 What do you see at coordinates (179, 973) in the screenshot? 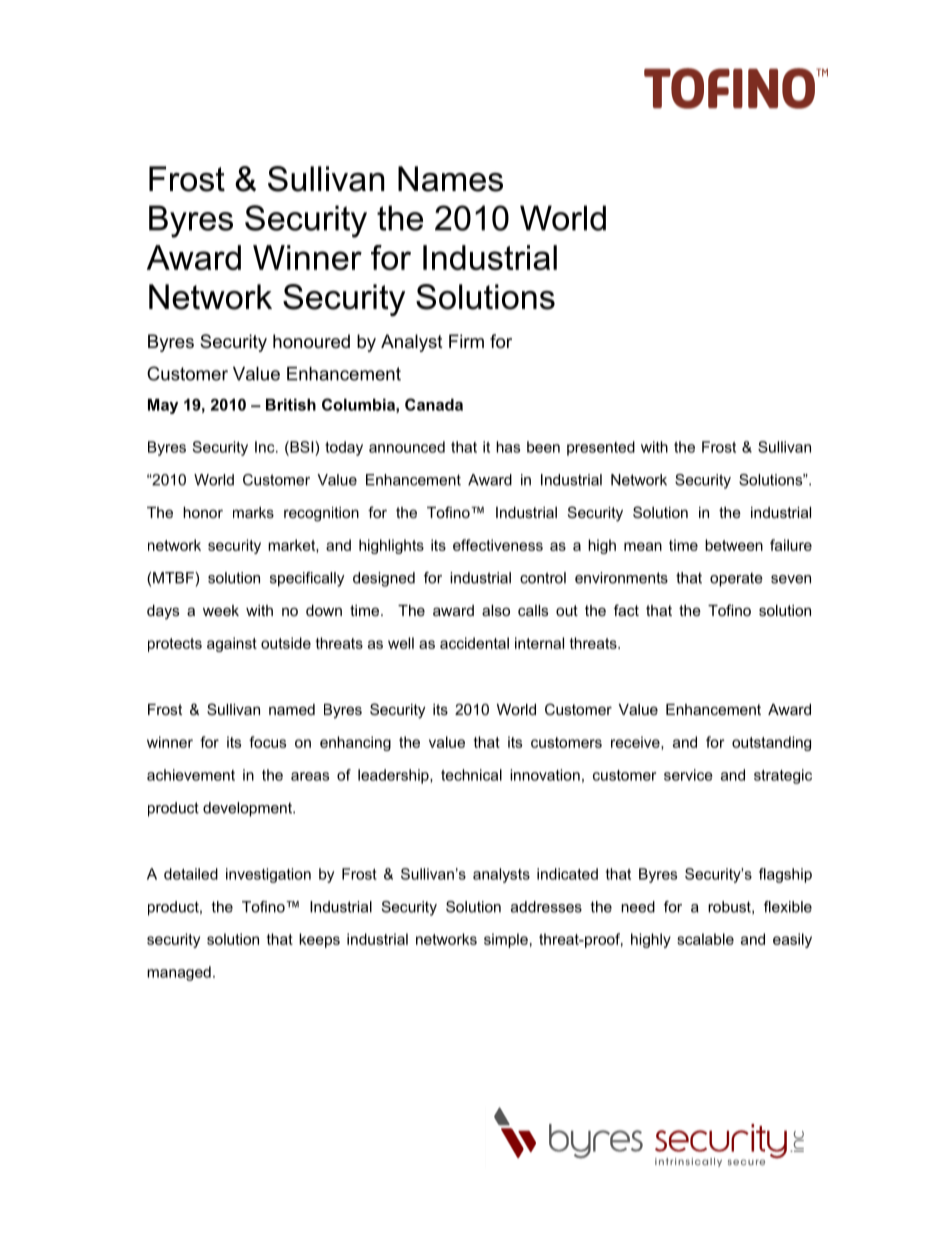
I see `managed` at bounding box center [179, 973].
